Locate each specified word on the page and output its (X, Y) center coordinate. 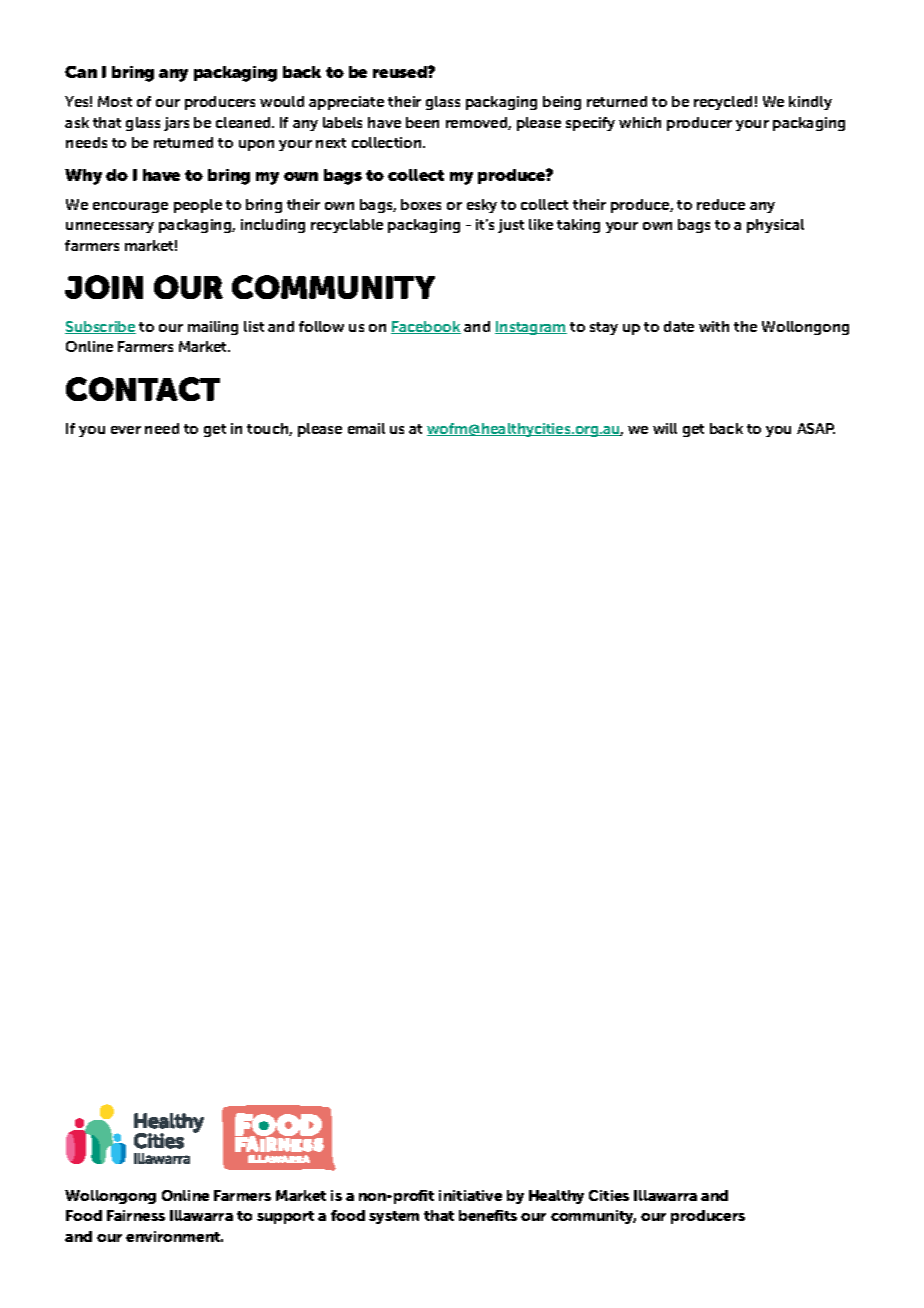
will (665, 428)
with (714, 326)
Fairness (136, 1215)
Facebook (426, 327)
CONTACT (143, 389)
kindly (810, 103)
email (366, 428)
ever (126, 430)
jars (176, 124)
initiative (470, 1195)
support (285, 1217)
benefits (488, 1215)
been (422, 122)
